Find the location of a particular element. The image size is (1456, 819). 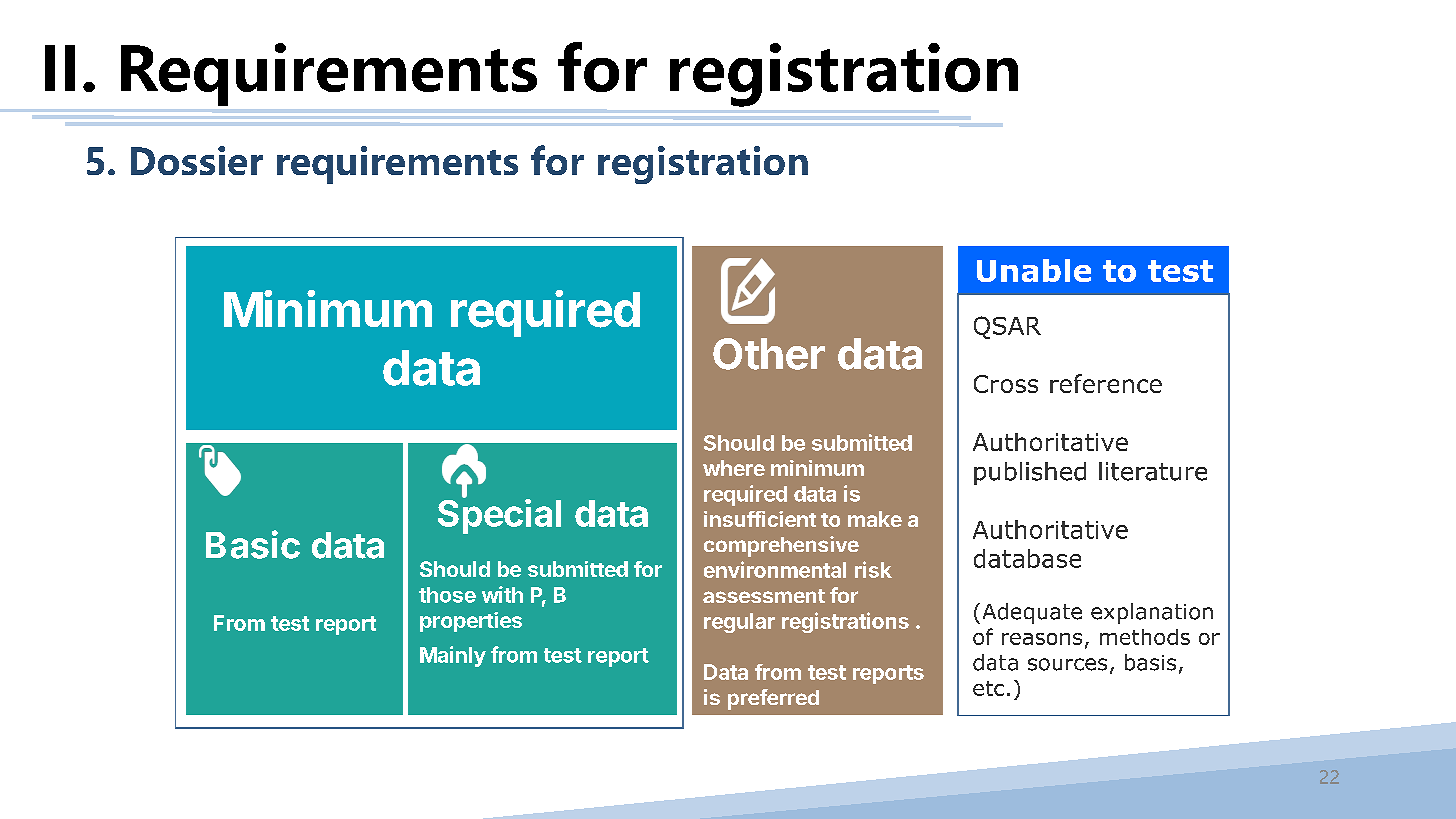

Mainly is located at coordinates (453, 656).
